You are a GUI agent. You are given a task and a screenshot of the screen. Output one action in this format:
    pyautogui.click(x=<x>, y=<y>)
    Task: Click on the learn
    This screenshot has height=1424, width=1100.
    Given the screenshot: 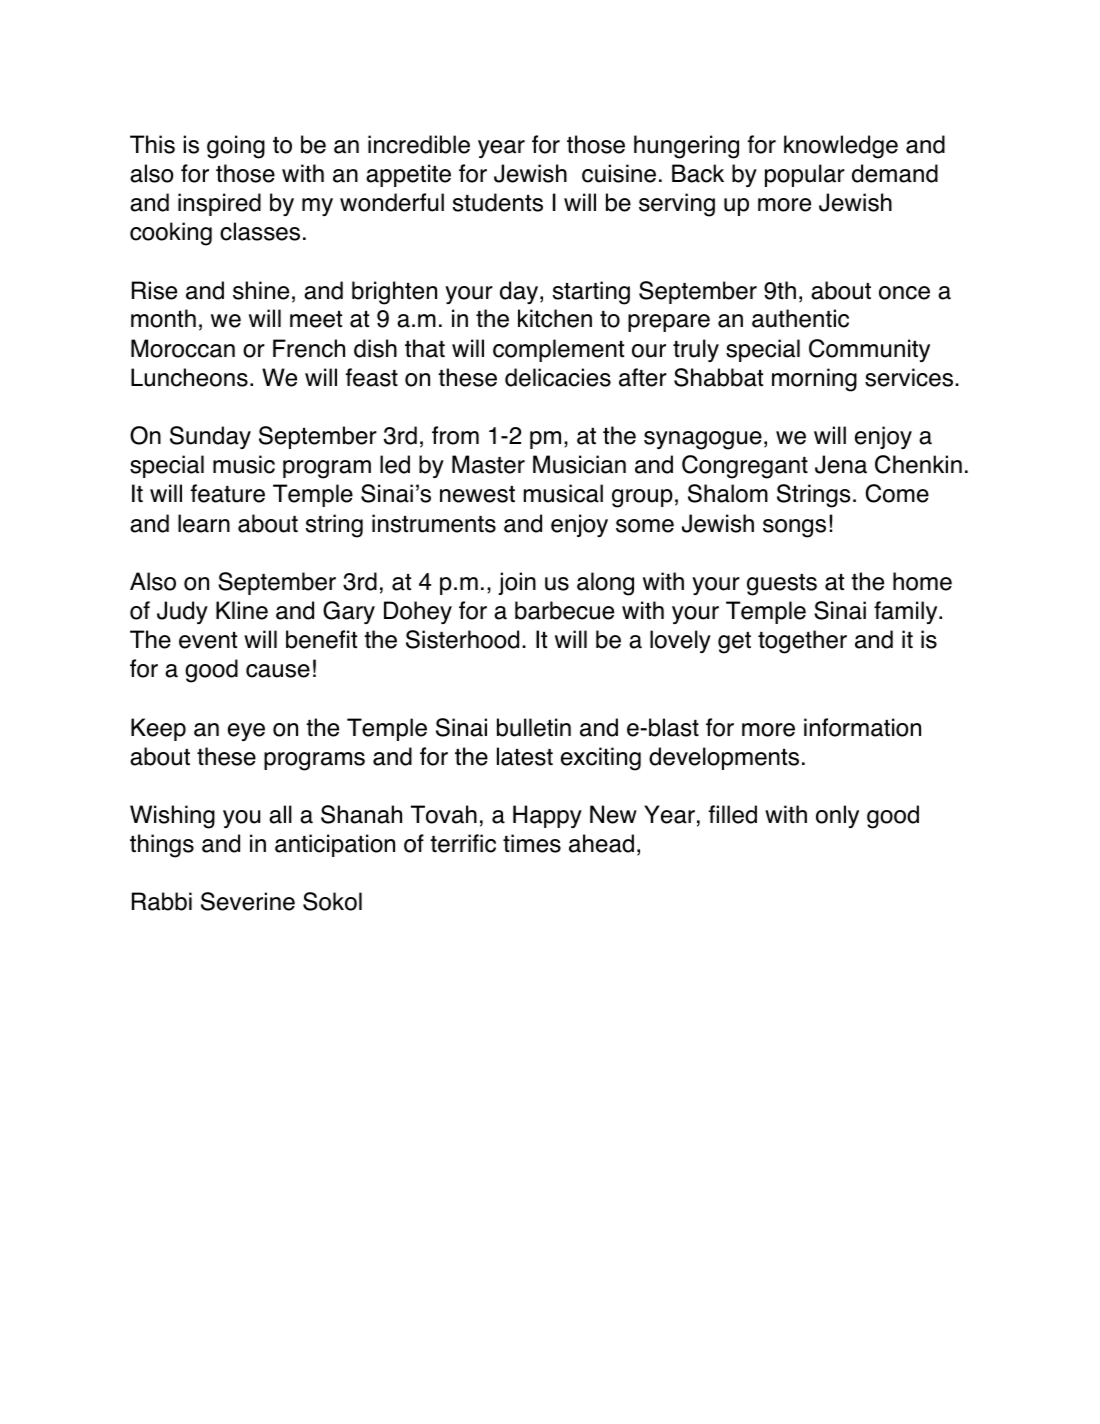 What is the action you would take?
    pyautogui.click(x=204, y=523)
